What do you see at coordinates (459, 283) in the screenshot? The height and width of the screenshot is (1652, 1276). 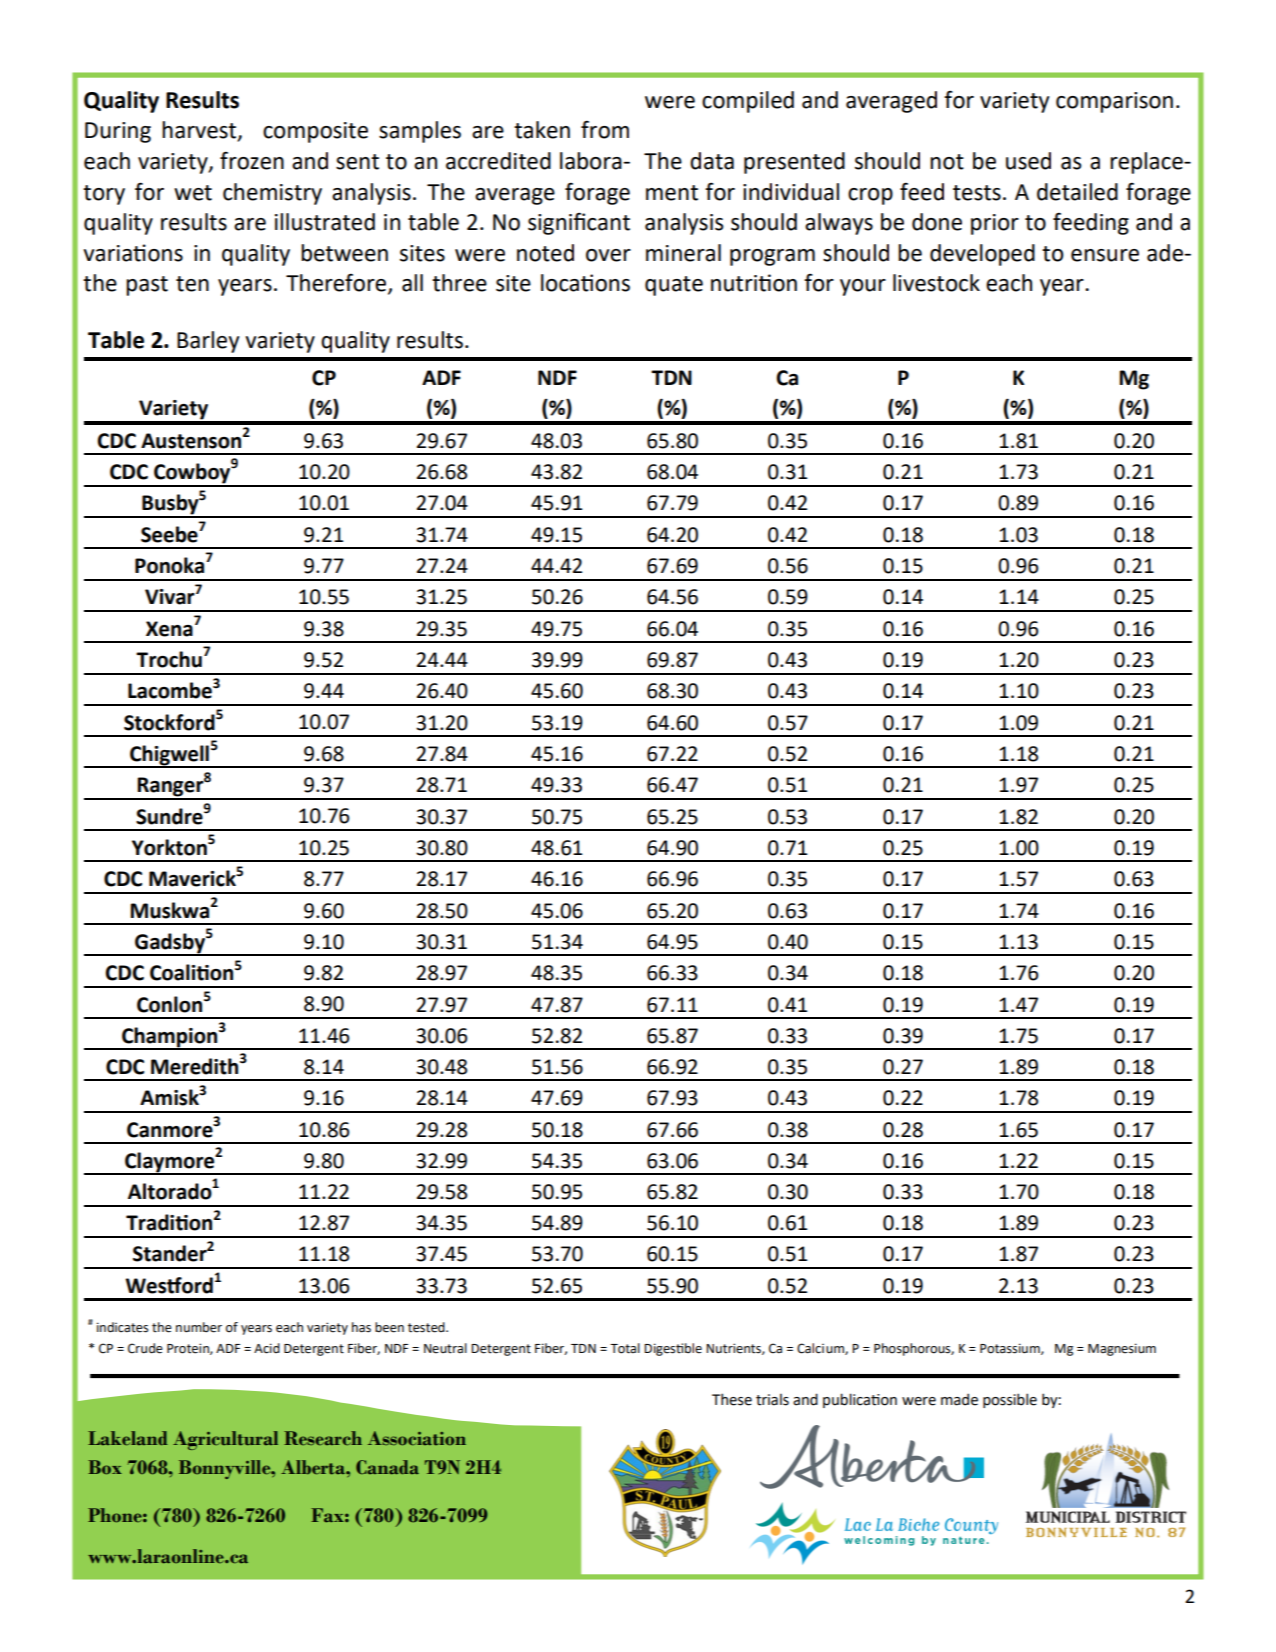 I see `three` at bounding box center [459, 283].
